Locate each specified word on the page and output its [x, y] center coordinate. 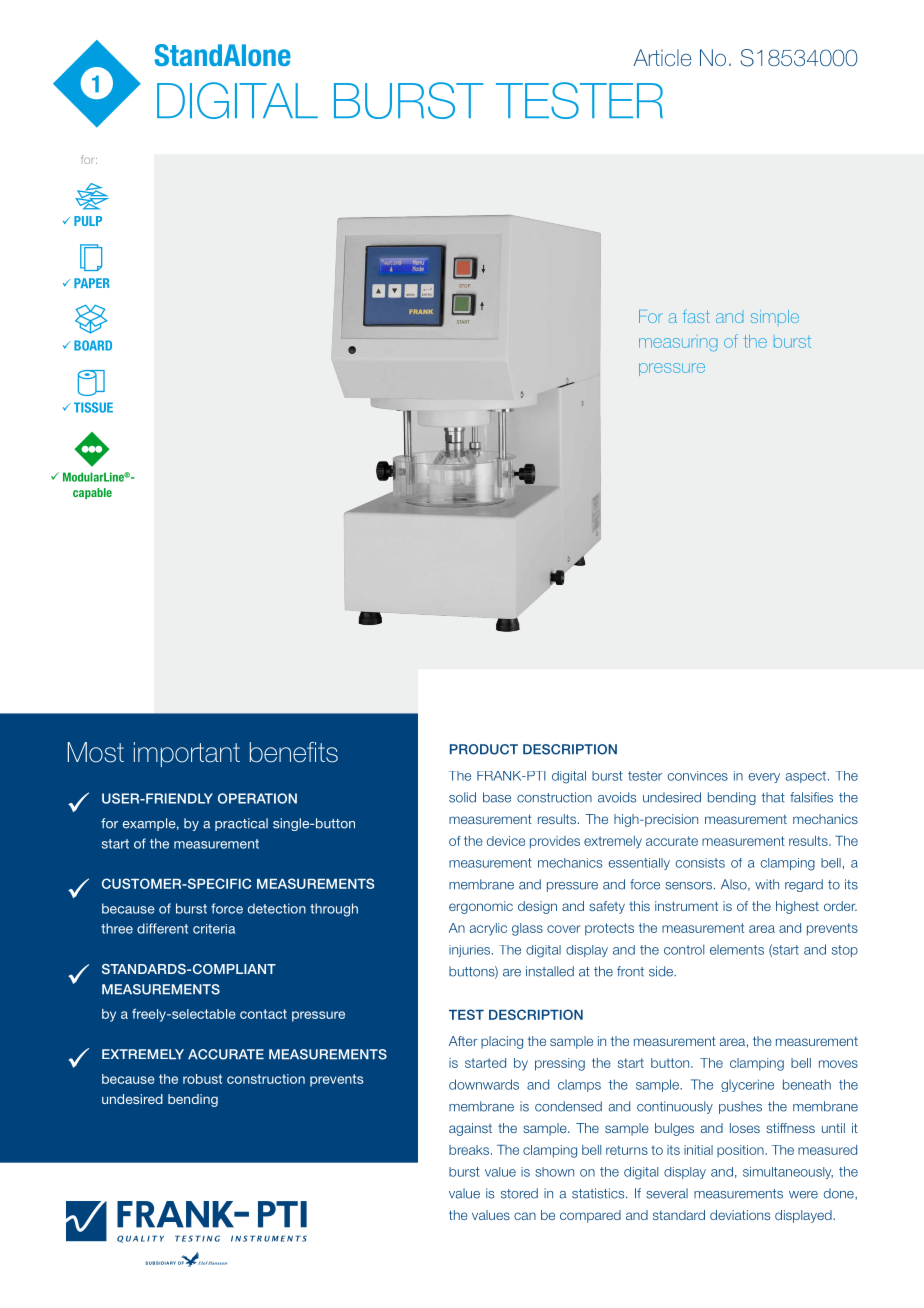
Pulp [88, 221]
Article [662, 57]
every [764, 778]
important [187, 754]
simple [775, 316]
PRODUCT [484, 749]
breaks [470, 1150]
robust [202, 1079]
